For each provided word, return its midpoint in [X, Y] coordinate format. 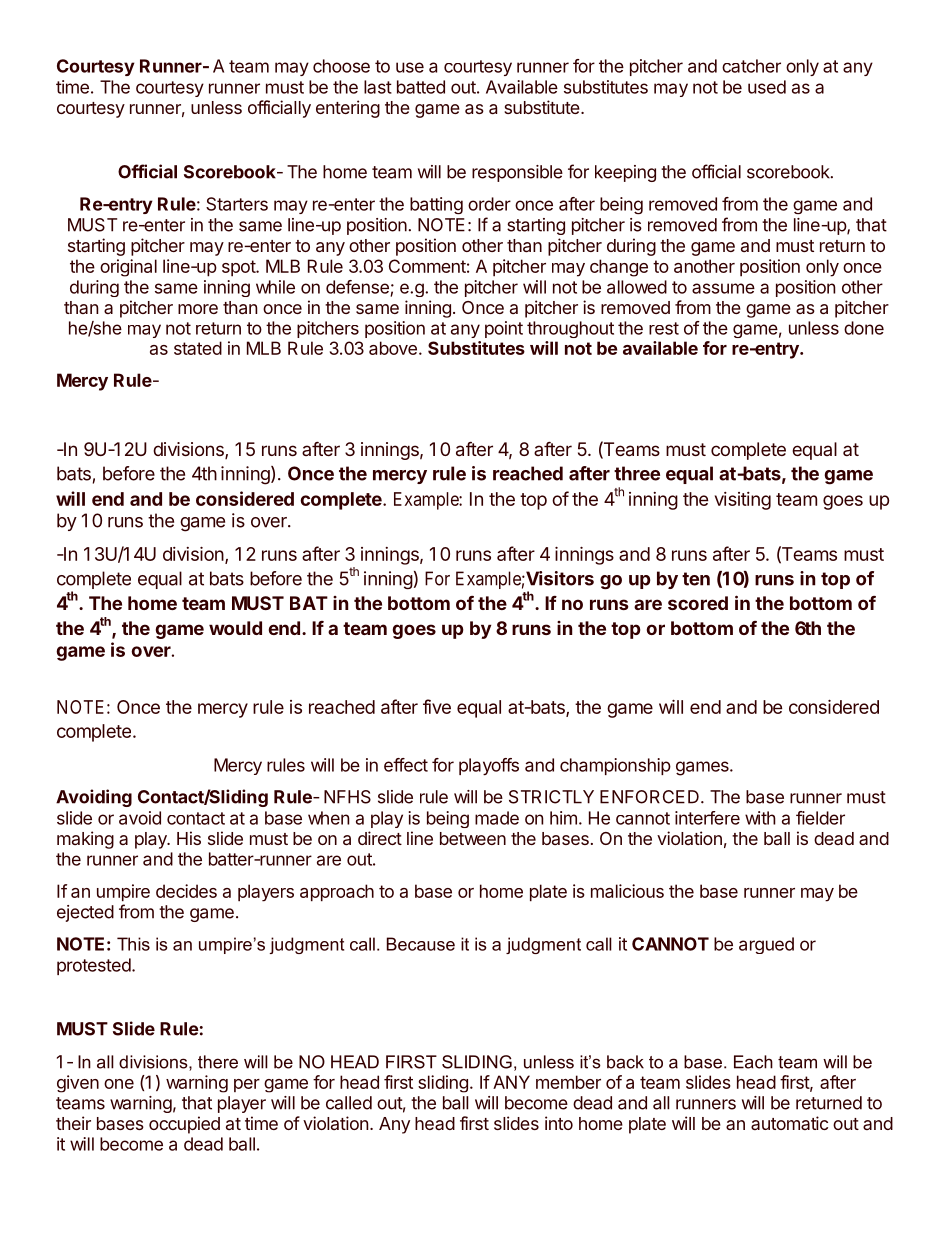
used [767, 87]
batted [421, 87]
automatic [789, 1123]
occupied [184, 1125]
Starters [237, 204]
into [559, 1123]
